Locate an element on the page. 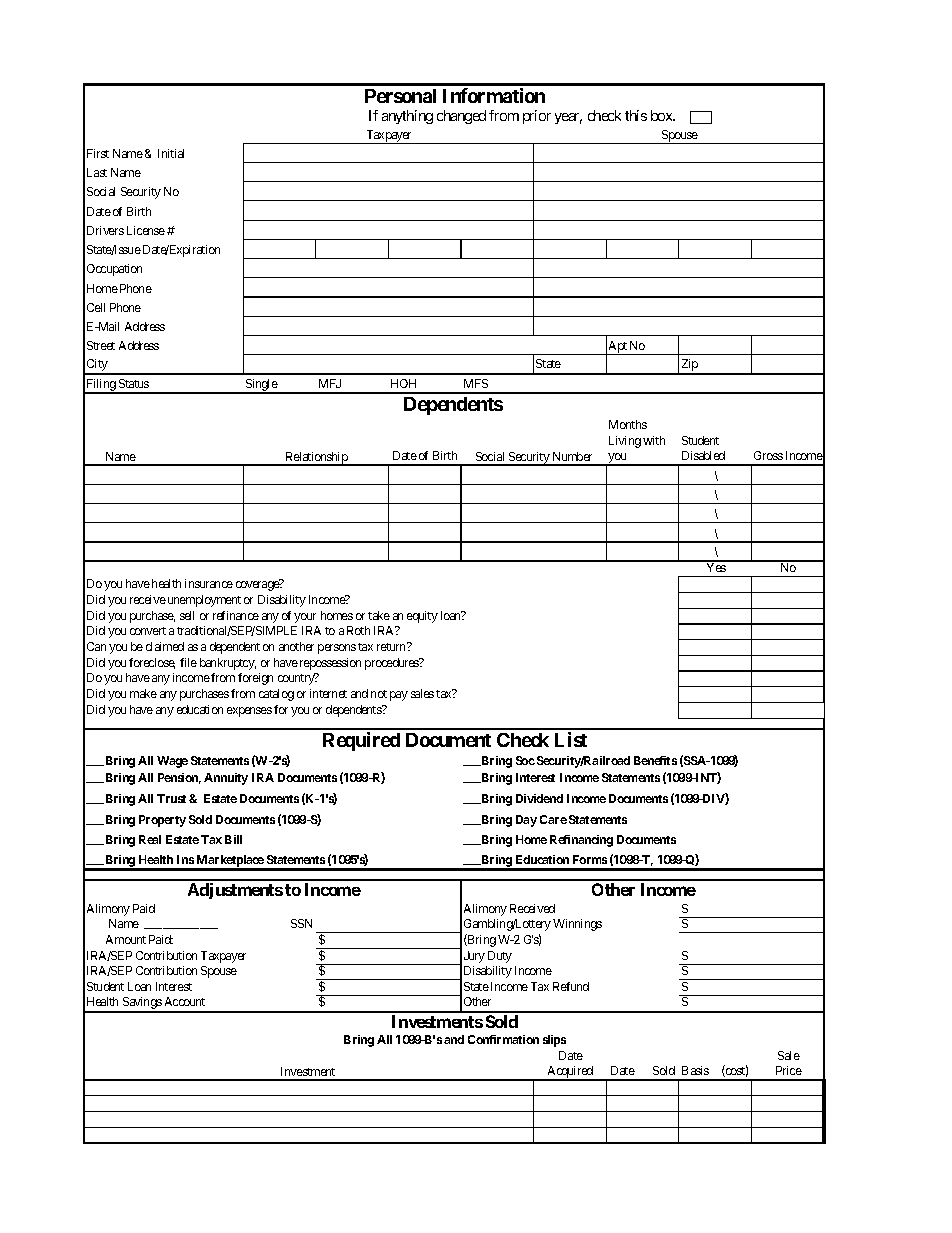 This image has width=952, height=1233. file is located at coordinates (188, 662).
